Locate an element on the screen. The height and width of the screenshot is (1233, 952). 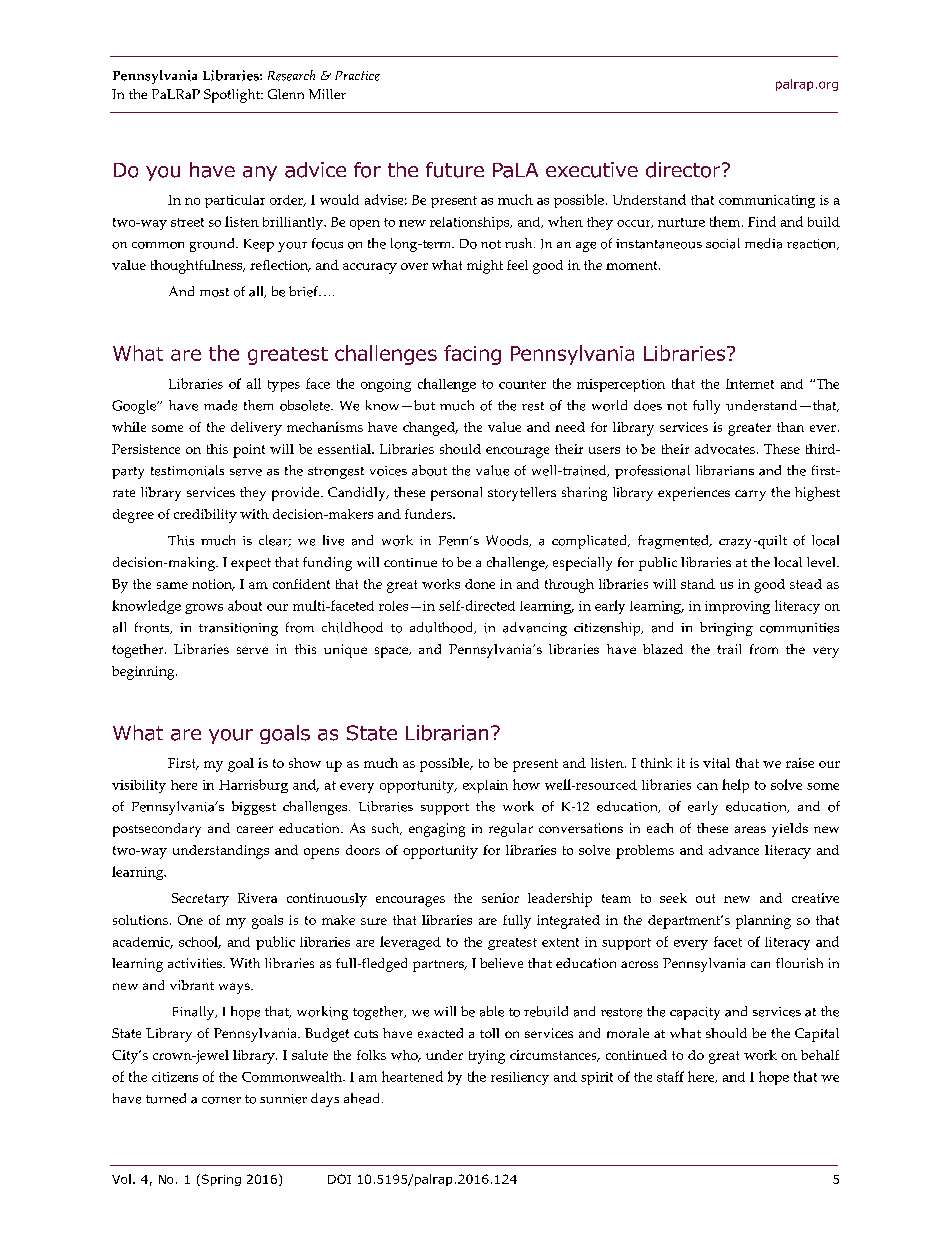
Spotlight is located at coordinates (233, 96).
